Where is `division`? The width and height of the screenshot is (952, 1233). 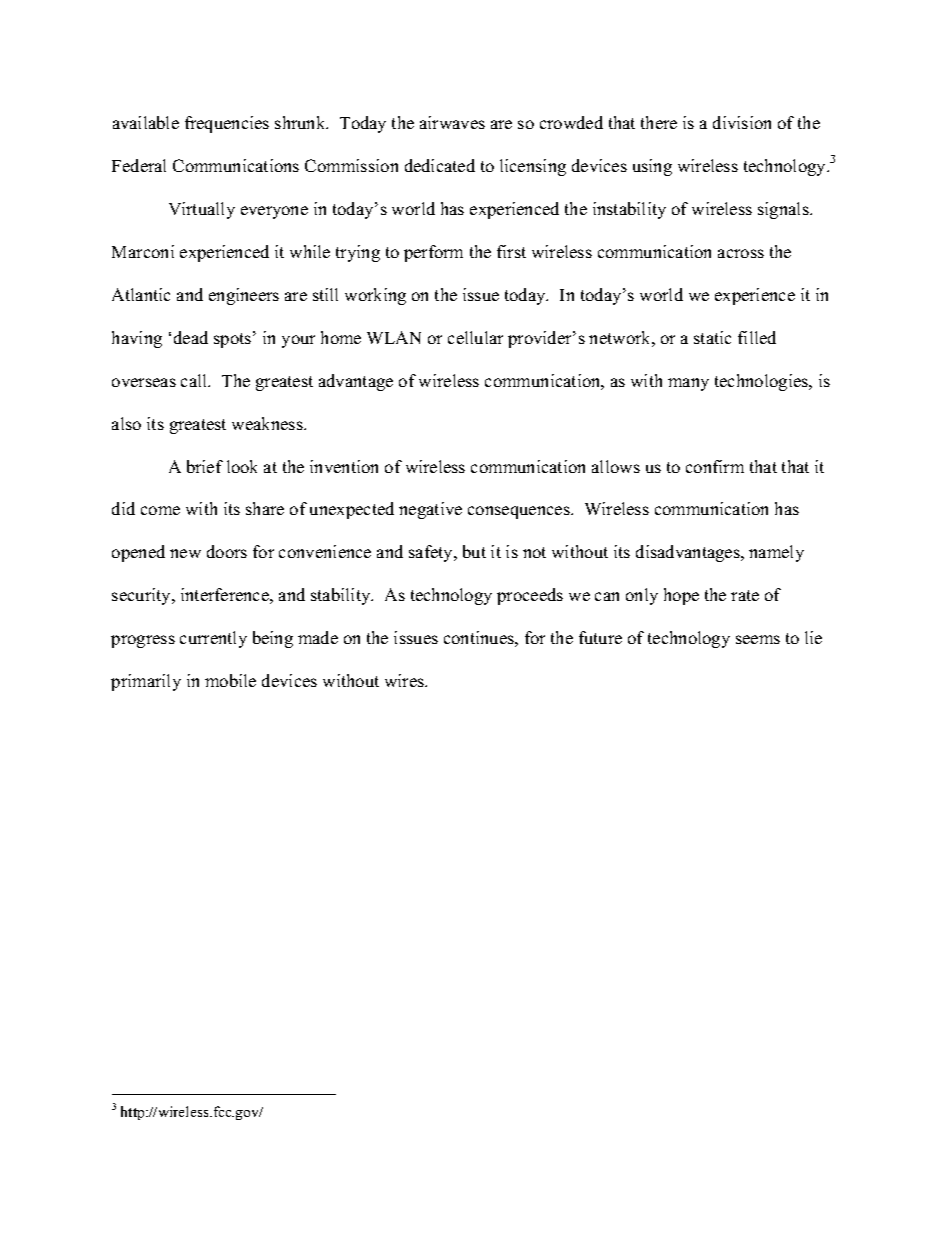 division is located at coordinates (742, 122).
